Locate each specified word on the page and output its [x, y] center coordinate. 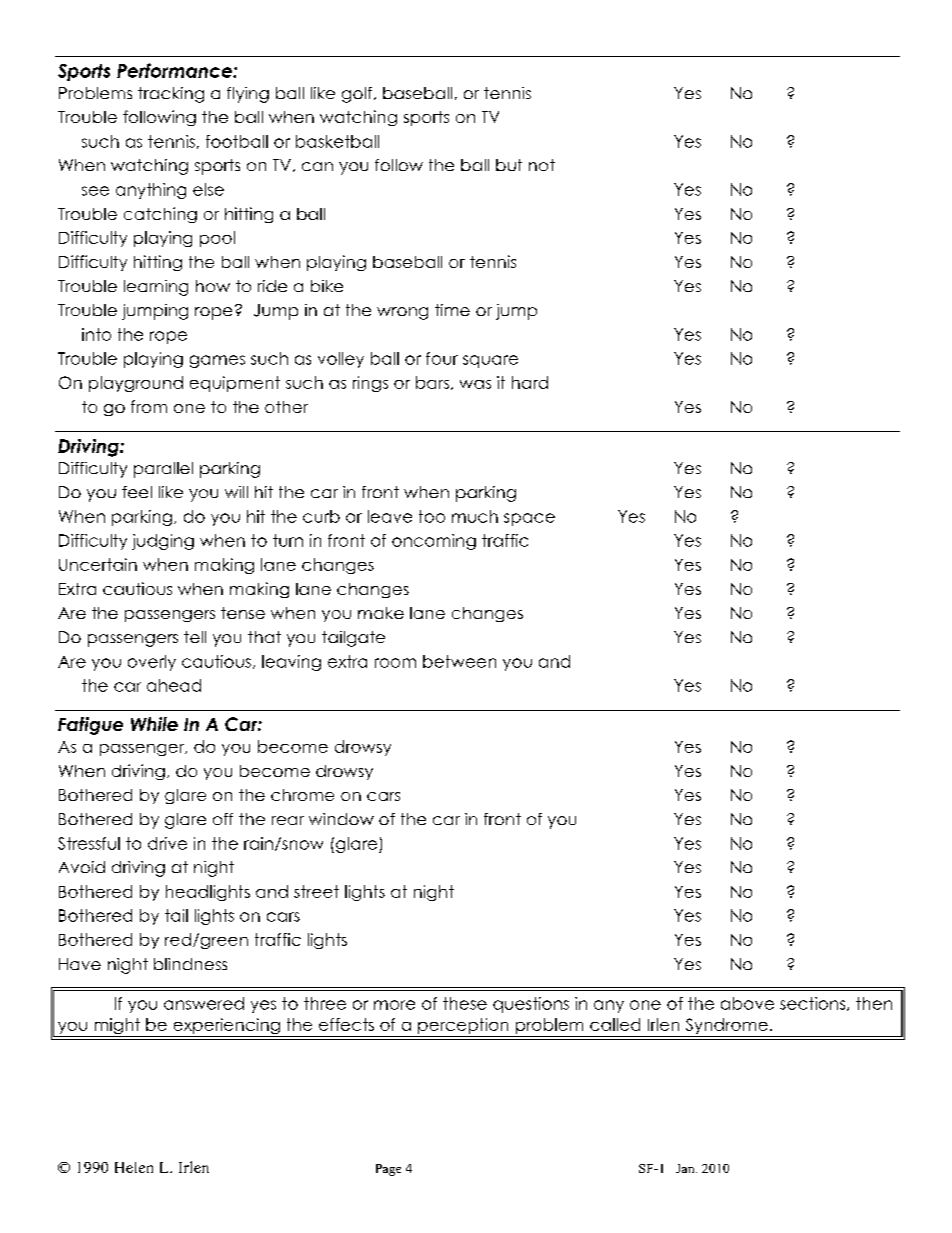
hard [530, 382]
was [475, 384]
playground [136, 384]
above [747, 1003]
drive [167, 843]
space [529, 519]
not [542, 165]
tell [195, 637]
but [509, 165]
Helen [134, 1167]
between [459, 661]
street [316, 891]
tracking [171, 95]
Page [388, 1170]
